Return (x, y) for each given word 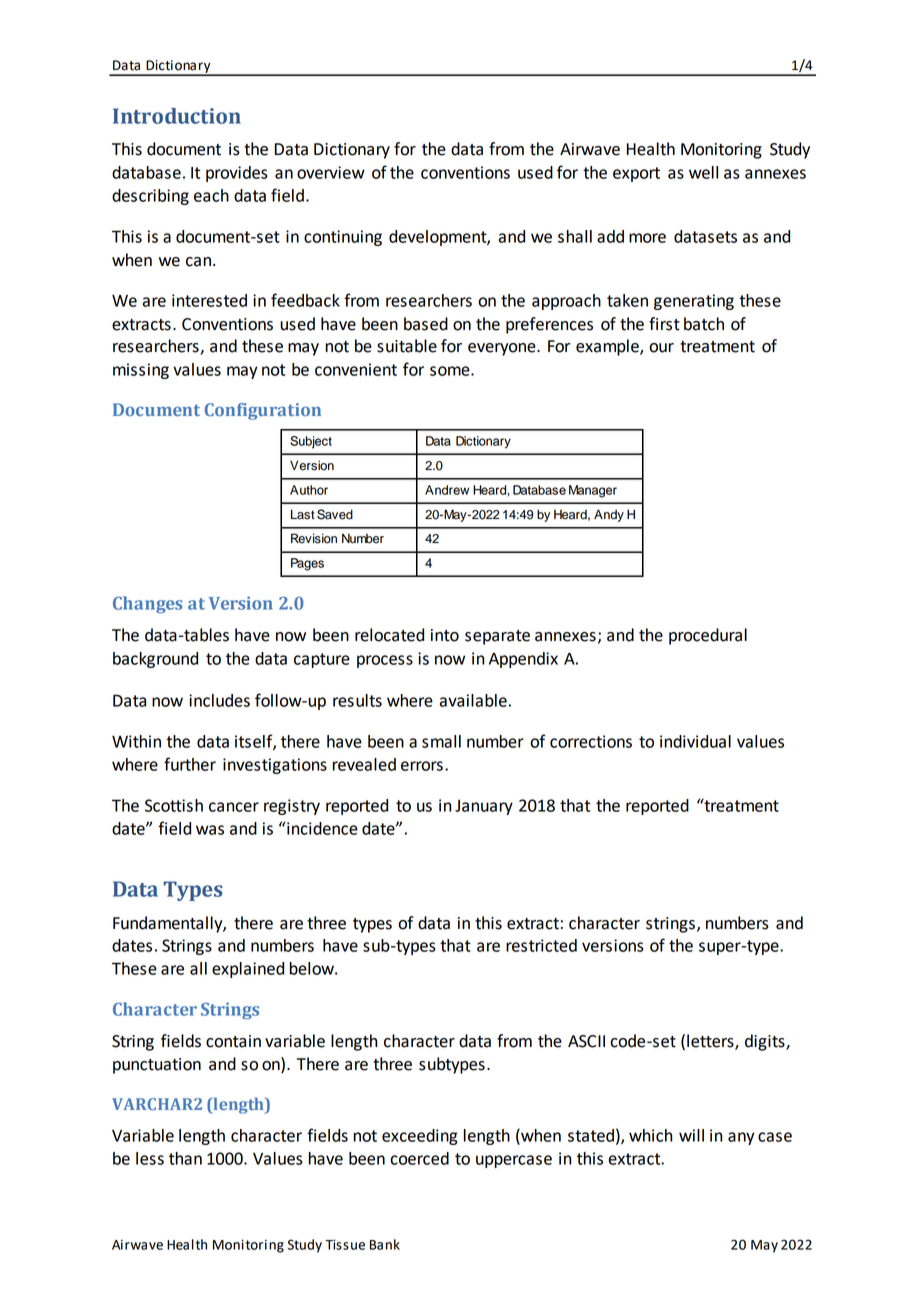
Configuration (263, 411)
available (473, 700)
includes (219, 700)
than (185, 1158)
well (703, 172)
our (661, 348)
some (451, 371)
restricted (541, 945)
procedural (708, 636)
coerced (419, 1158)
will (691, 1135)
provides (237, 174)
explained (248, 970)
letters (711, 1041)
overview (331, 172)
